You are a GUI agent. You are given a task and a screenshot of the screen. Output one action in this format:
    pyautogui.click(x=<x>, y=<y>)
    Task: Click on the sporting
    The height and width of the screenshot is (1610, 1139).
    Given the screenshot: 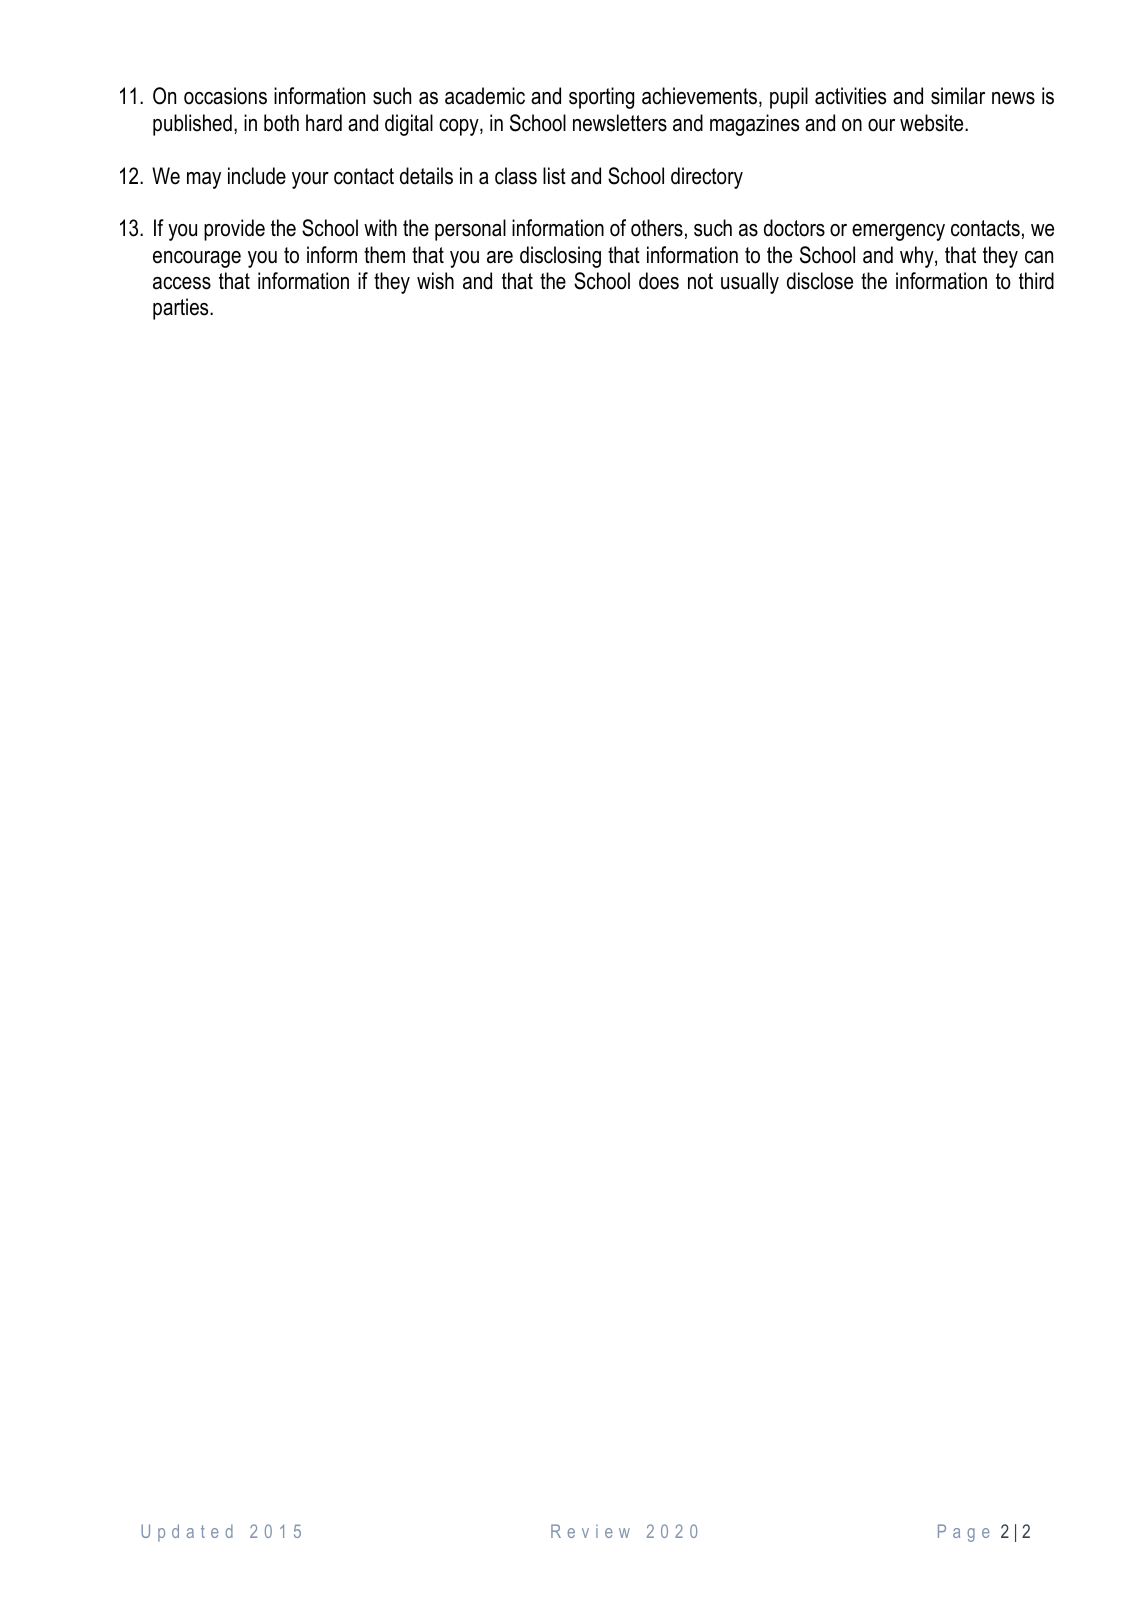 What is the action you would take?
    pyautogui.click(x=601, y=98)
